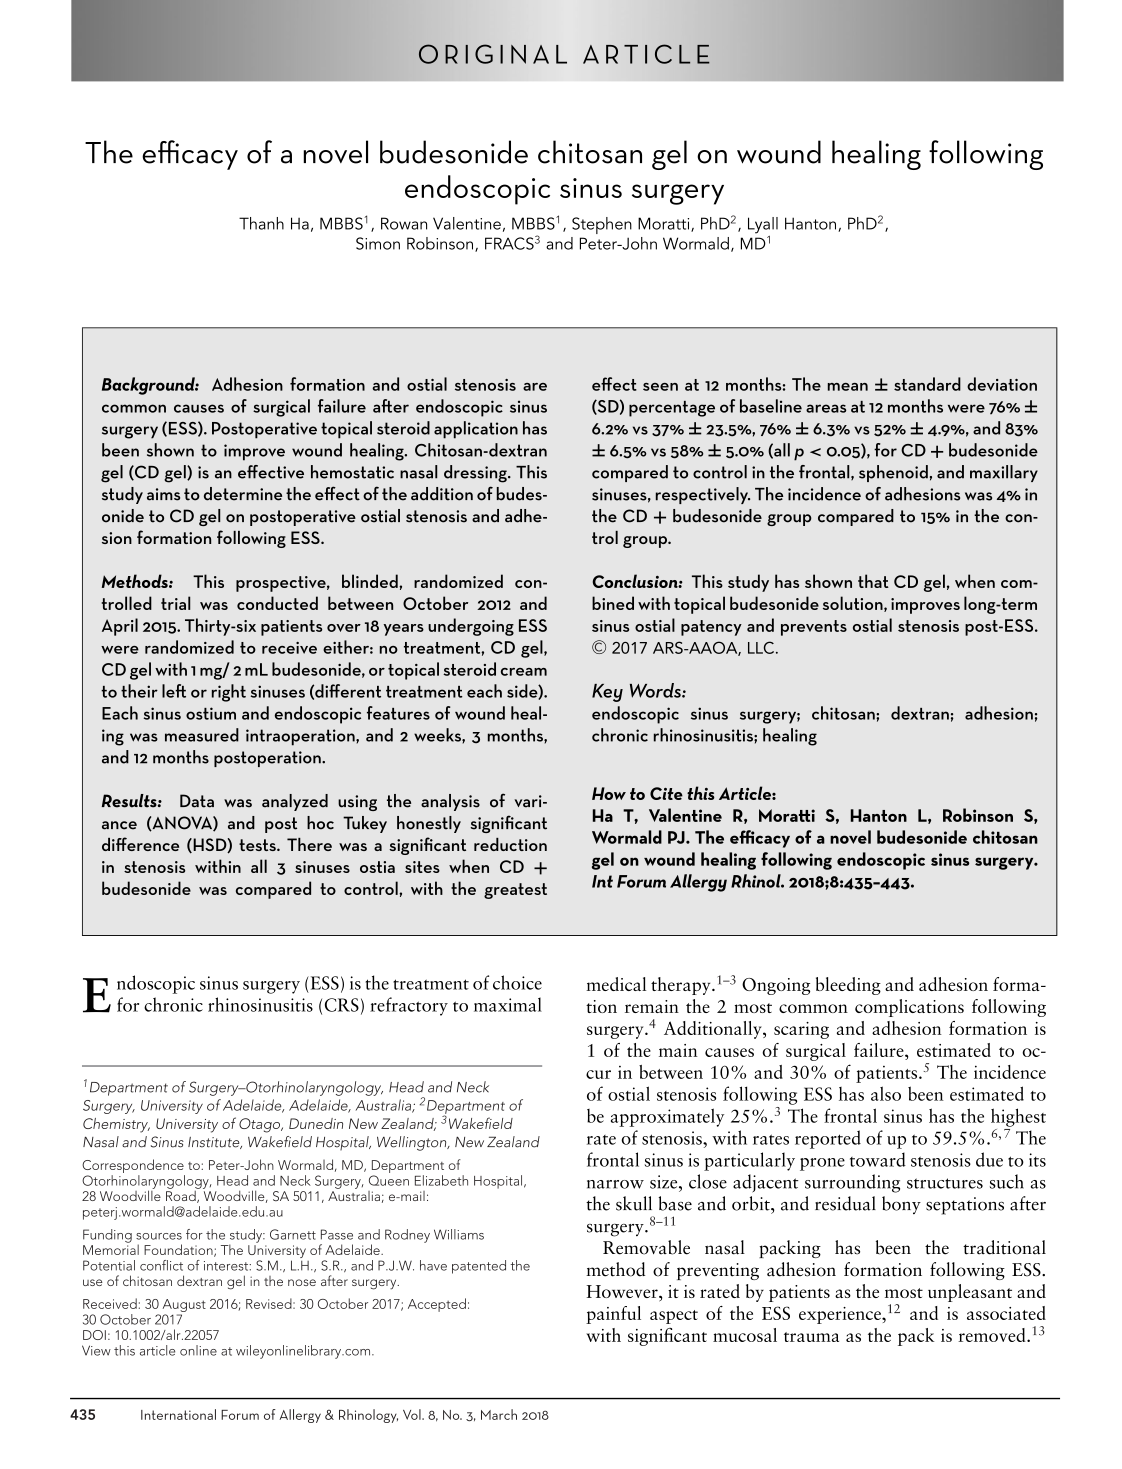 Image resolution: width=1122 pixels, height=1469 pixels. I want to click on March, so click(499, 1414).
